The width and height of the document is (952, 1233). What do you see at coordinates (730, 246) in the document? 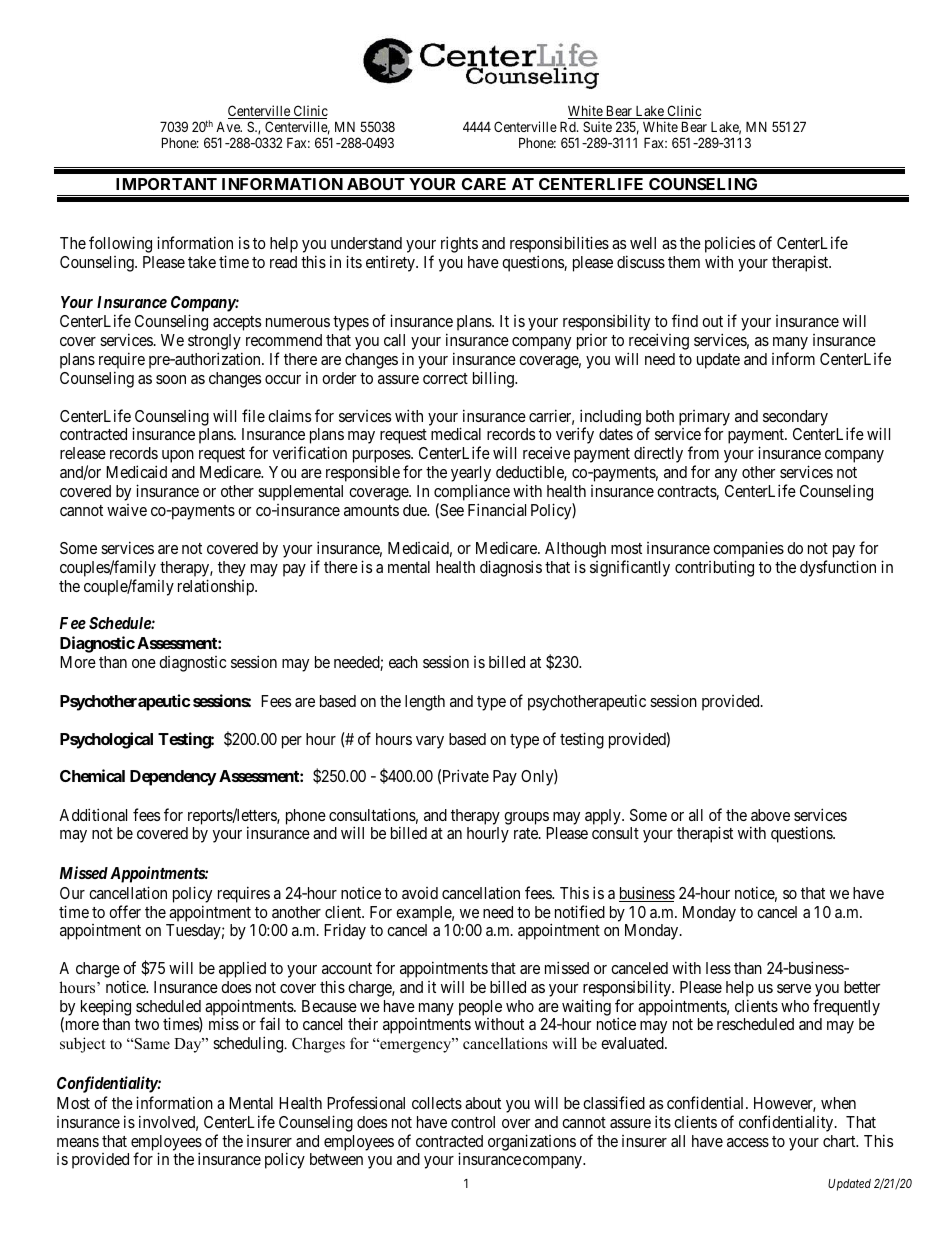
I see `policies` at bounding box center [730, 246].
